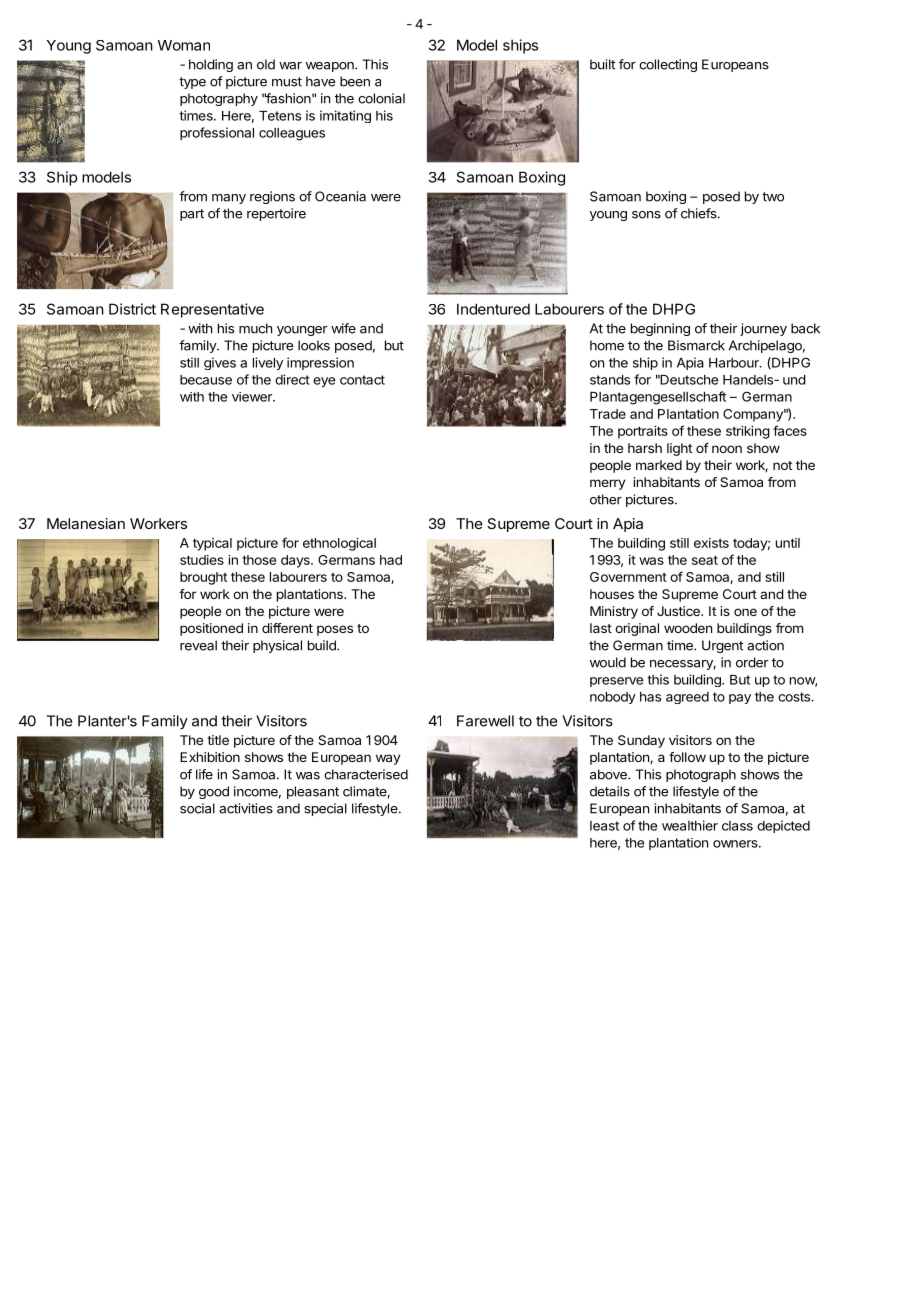 Image resolution: width=924 pixels, height=1308 pixels. Describe the element at coordinates (211, 65) in the screenshot. I see `holding` at that location.
